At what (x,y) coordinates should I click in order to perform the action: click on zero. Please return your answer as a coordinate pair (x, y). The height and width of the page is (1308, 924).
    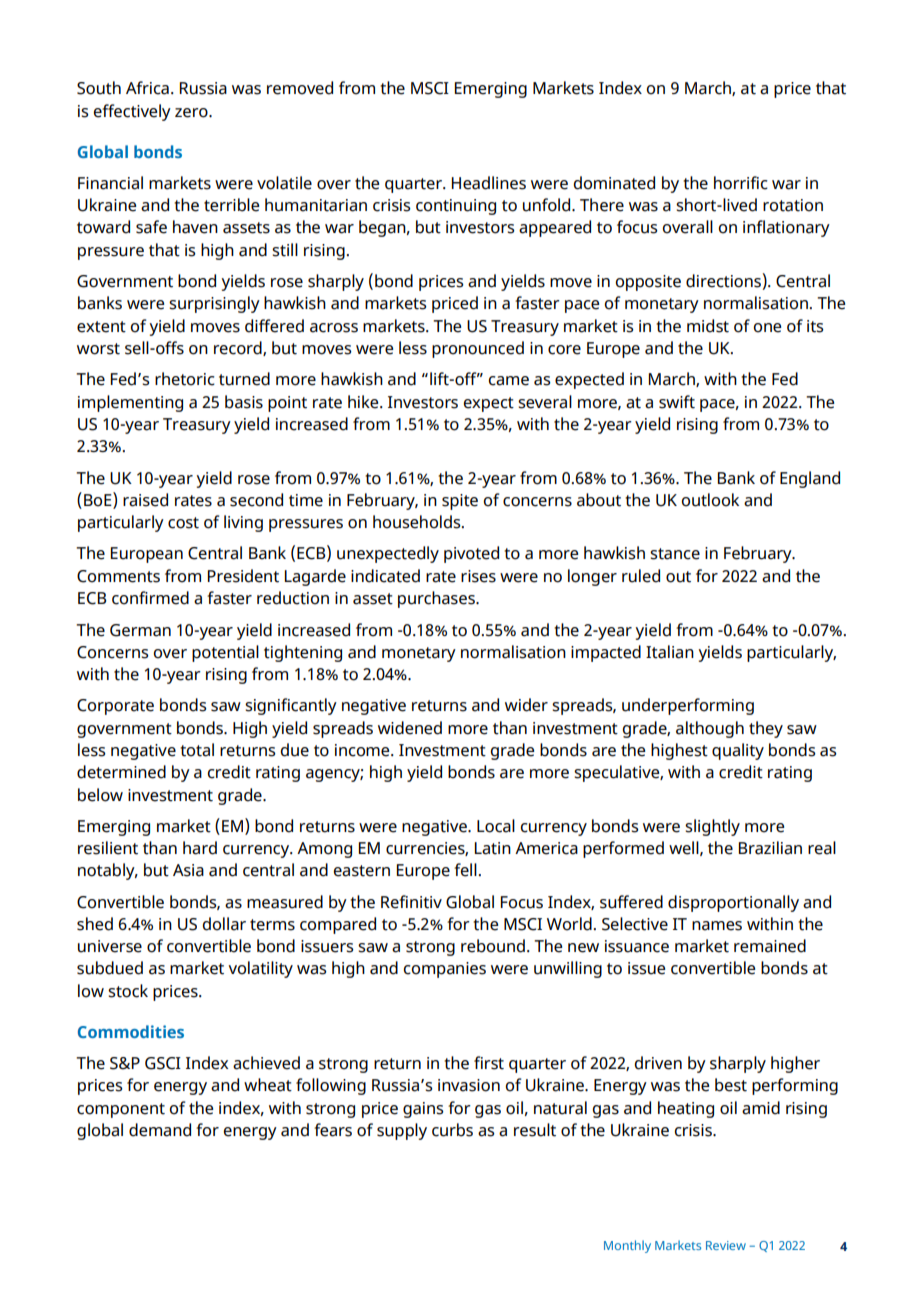
    Looking at the image, I should click on (192, 113).
